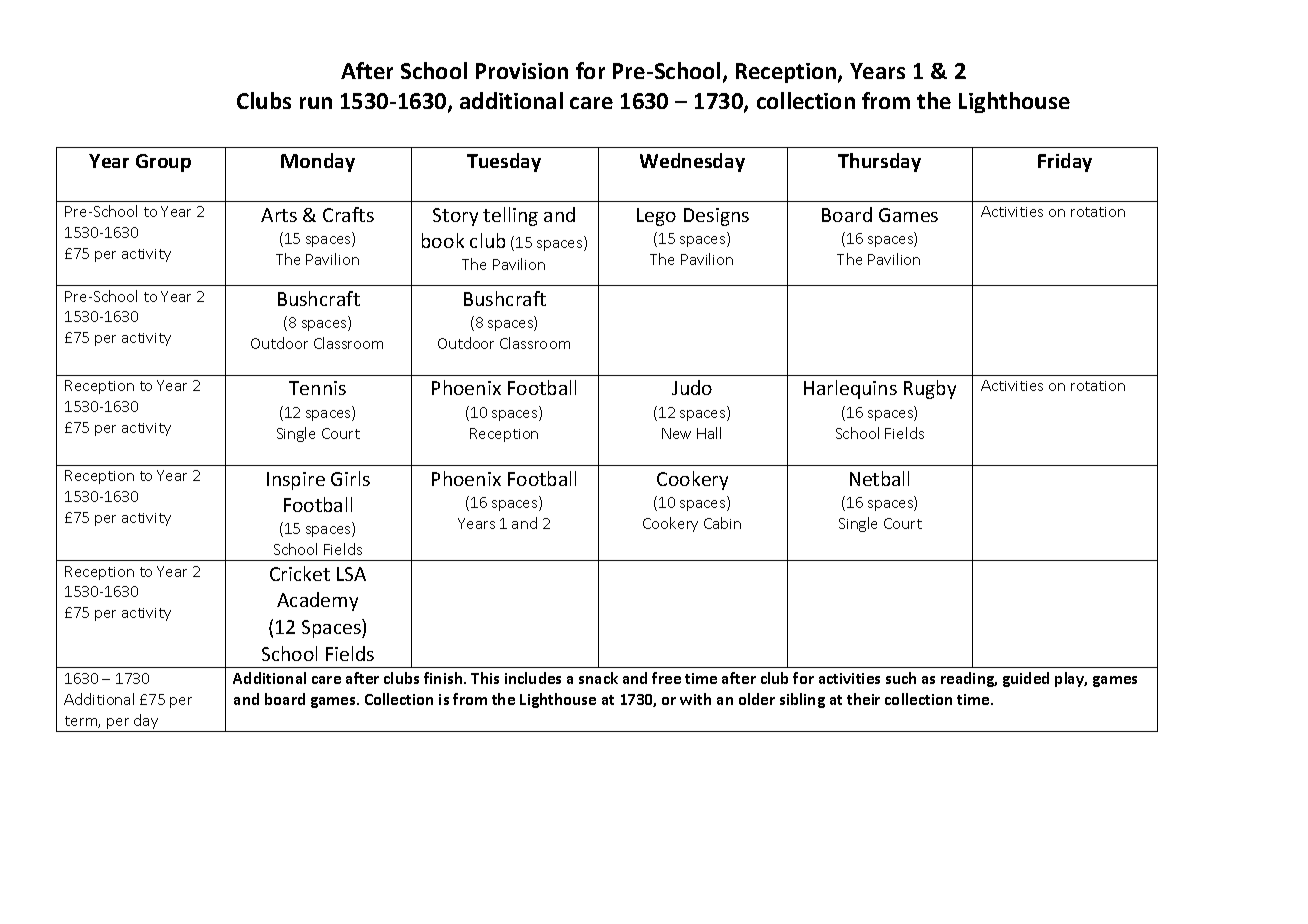  I want to click on LSA, so click(351, 574).
